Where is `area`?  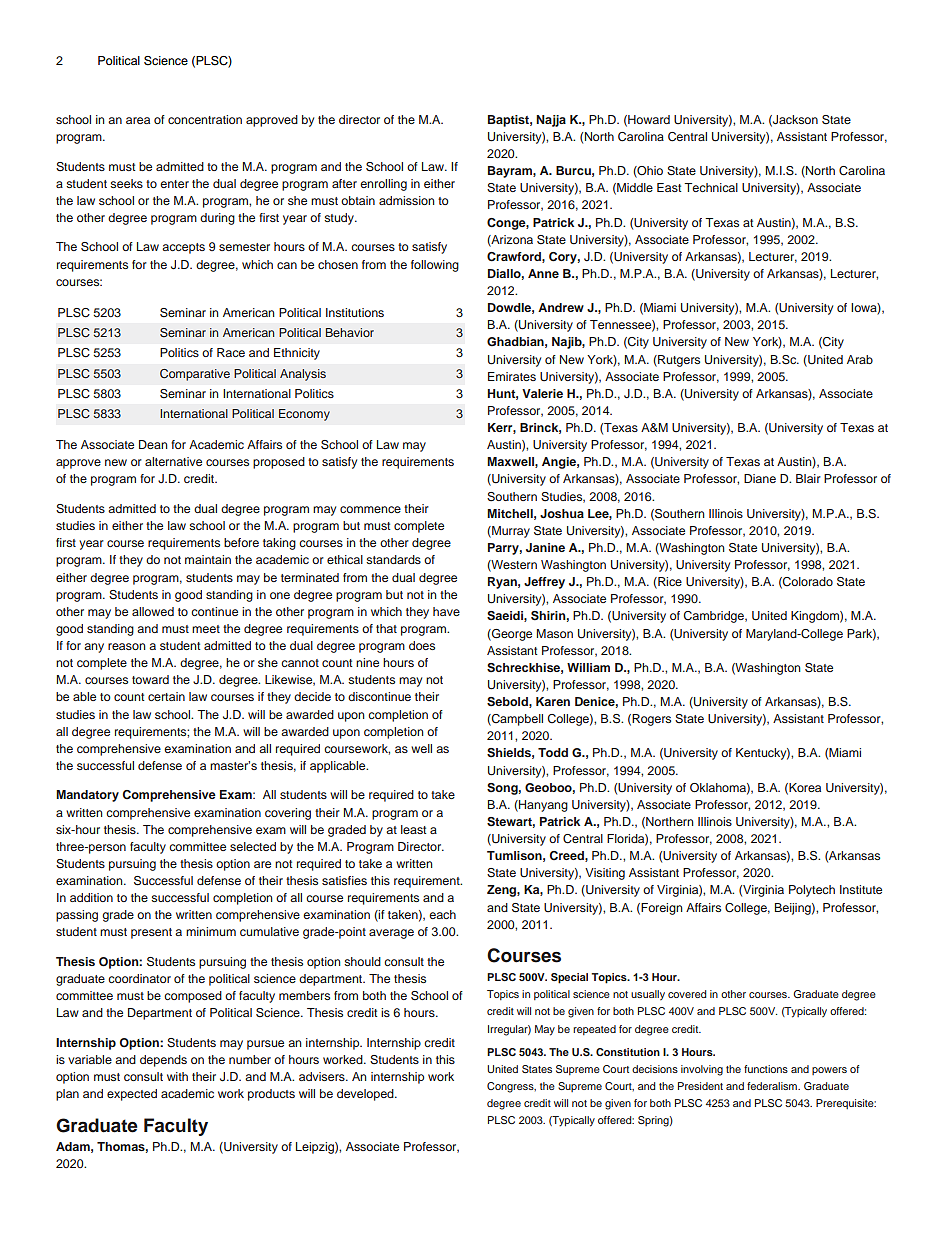
area is located at coordinates (138, 120).
